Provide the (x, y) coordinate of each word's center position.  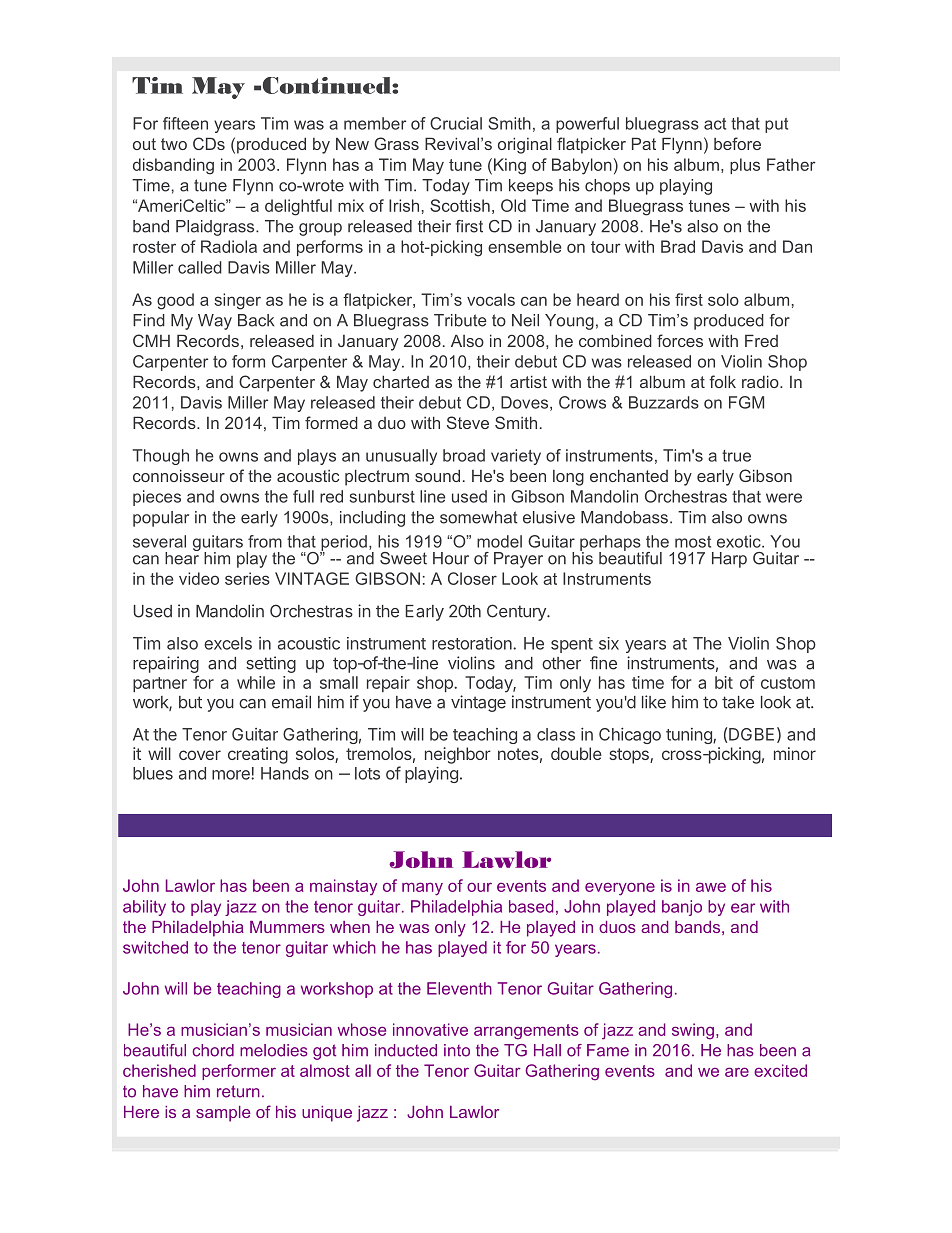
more (232, 775)
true (736, 456)
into (457, 1050)
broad (464, 455)
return (238, 1091)
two (174, 144)
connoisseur (179, 475)
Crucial (456, 123)
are (737, 1072)
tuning (690, 736)
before (737, 143)
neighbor (458, 755)
